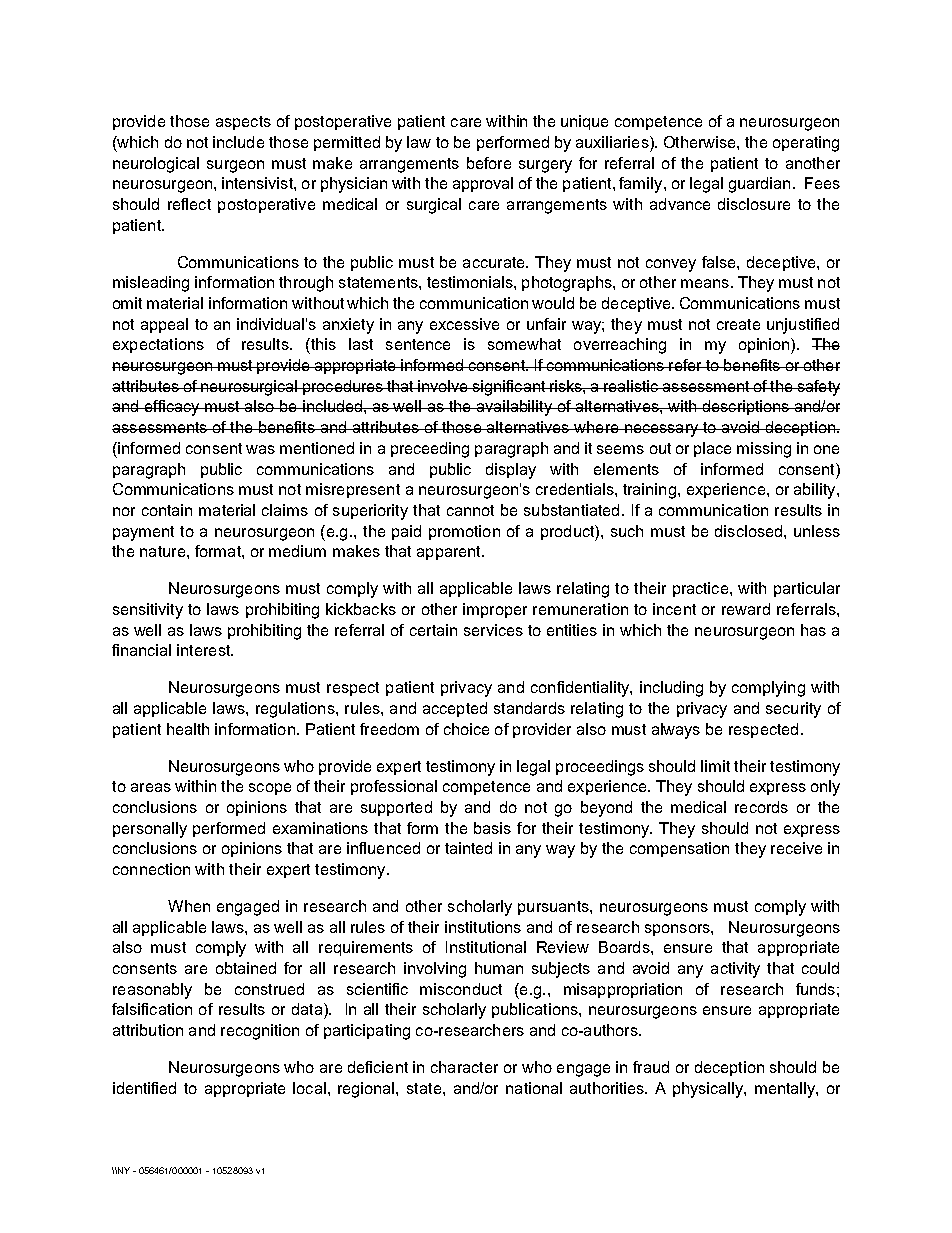 The image size is (952, 1233). Describe the element at coordinates (745, 407) in the document. I see `descriptions` at that location.
